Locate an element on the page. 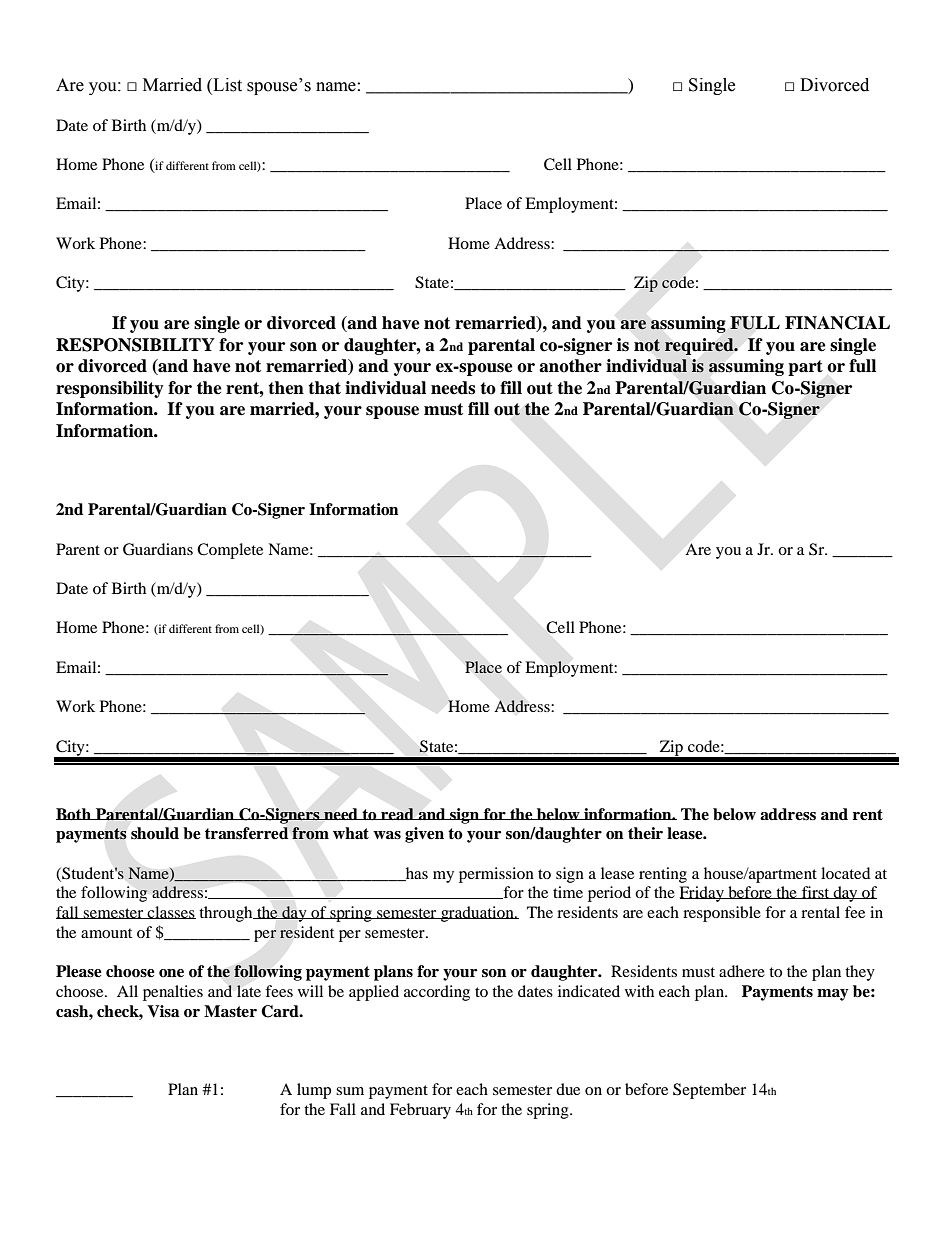  required is located at coordinates (700, 346).
